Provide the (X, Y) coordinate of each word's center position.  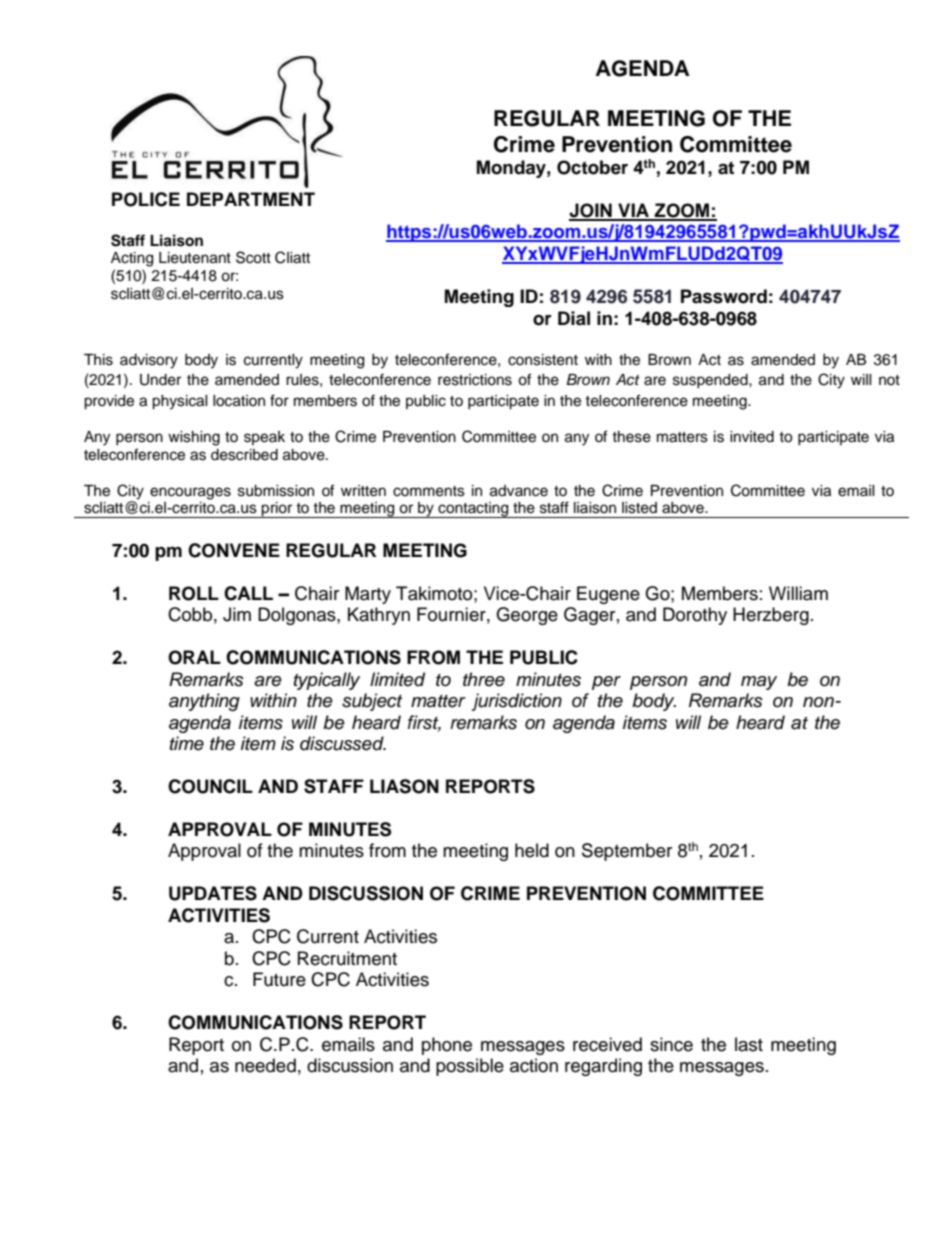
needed (265, 1065)
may (759, 683)
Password (724, 296)
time (187, 743)
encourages (190, 493)
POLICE (146, 199)
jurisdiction (517, 702)
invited (752, 437)
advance (519, 491)
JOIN (591, 211)
